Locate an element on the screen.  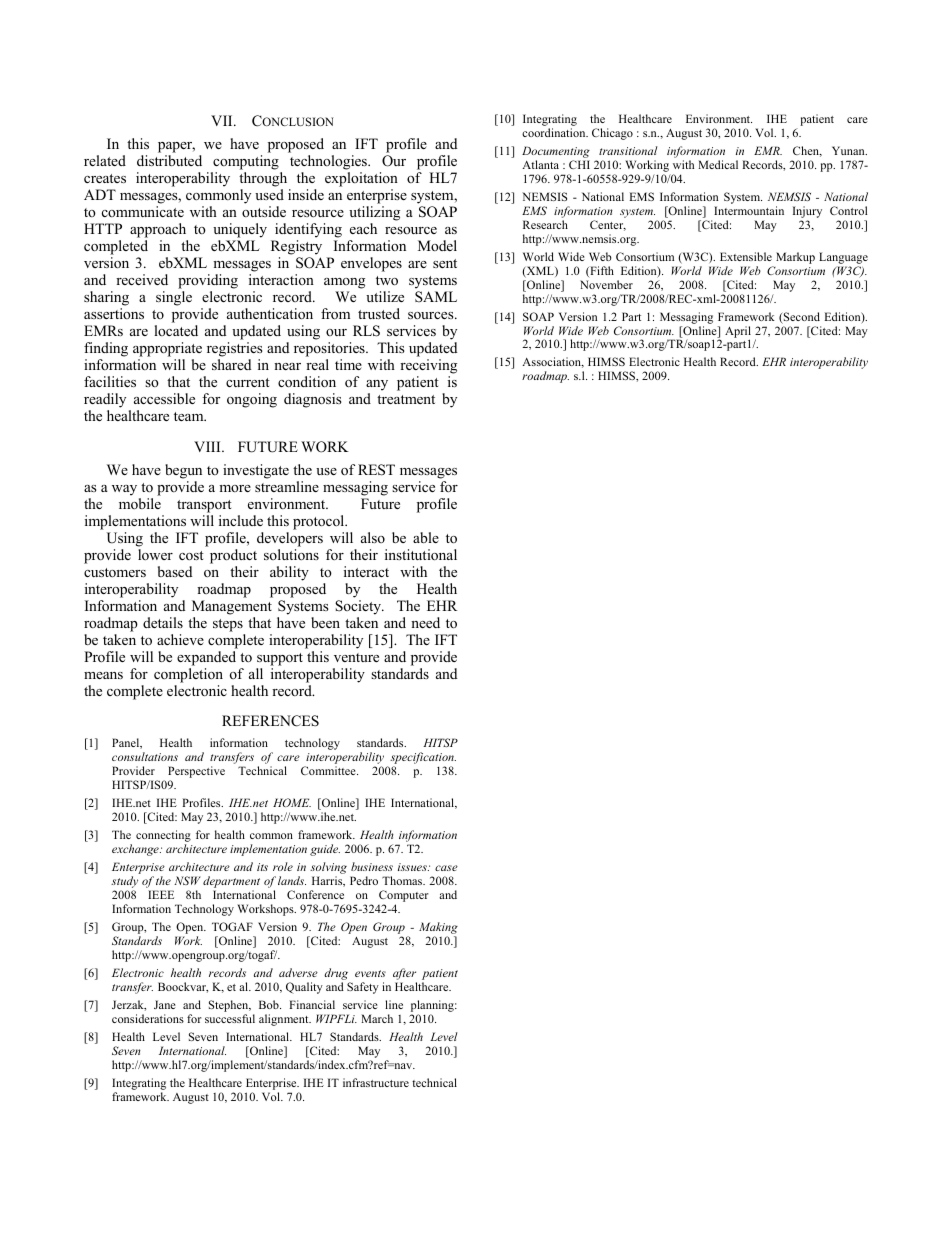
Atlanta is located at coordinates (540, 164).
